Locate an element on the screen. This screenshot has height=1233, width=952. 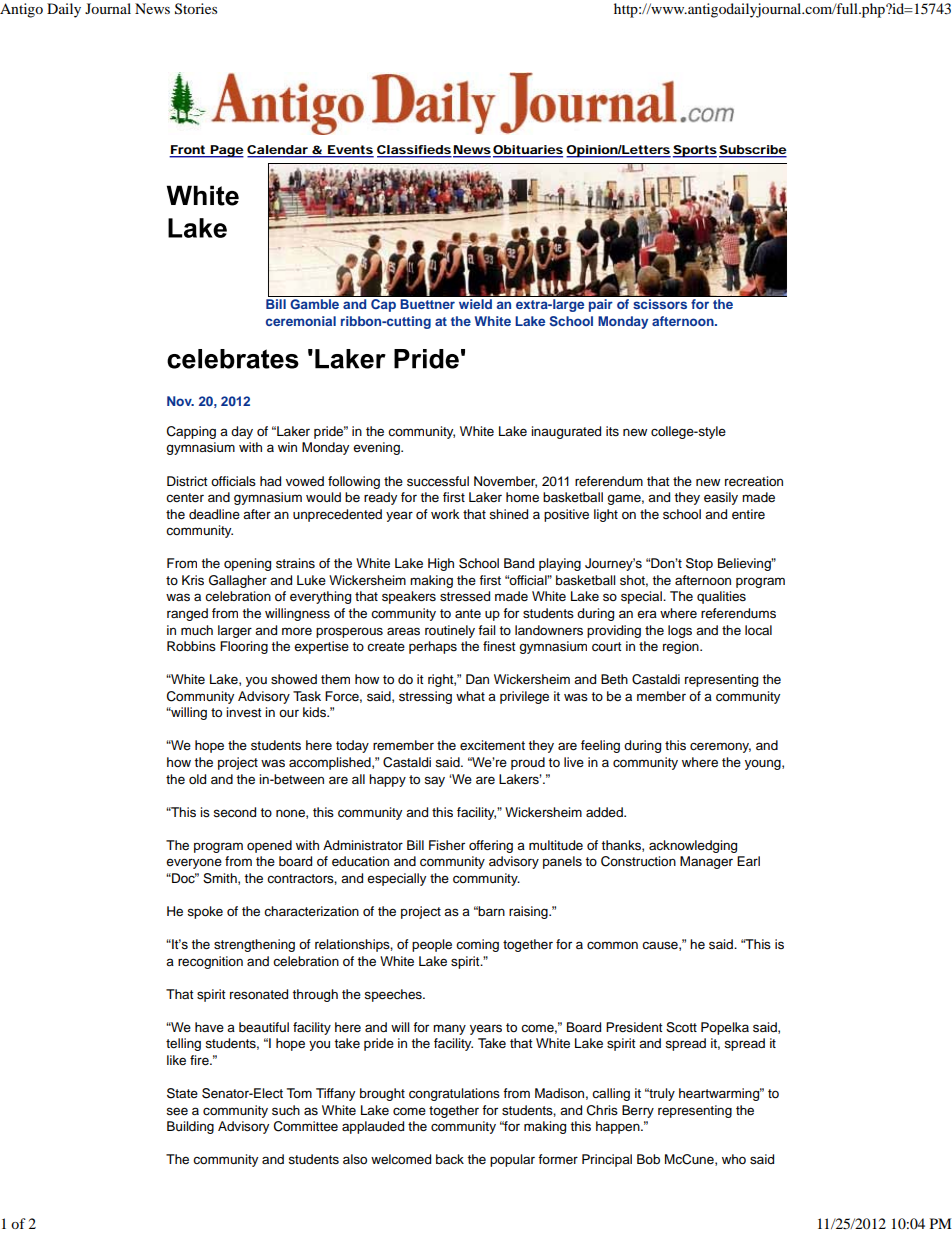
ceremonial is located at coordinates (301, 321).
